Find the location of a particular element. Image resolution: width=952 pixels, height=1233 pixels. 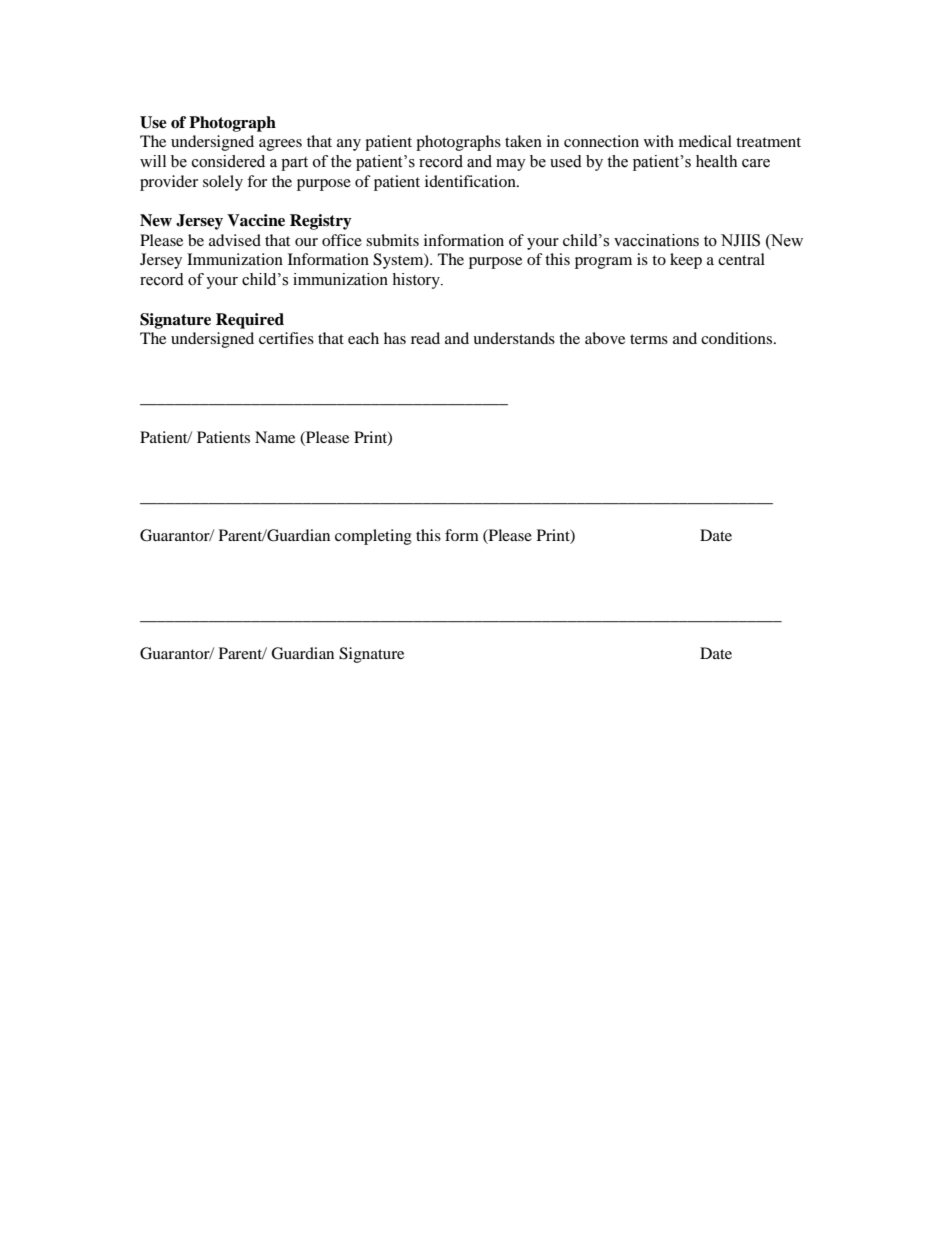

submits is located at coordinates (392, 240).
